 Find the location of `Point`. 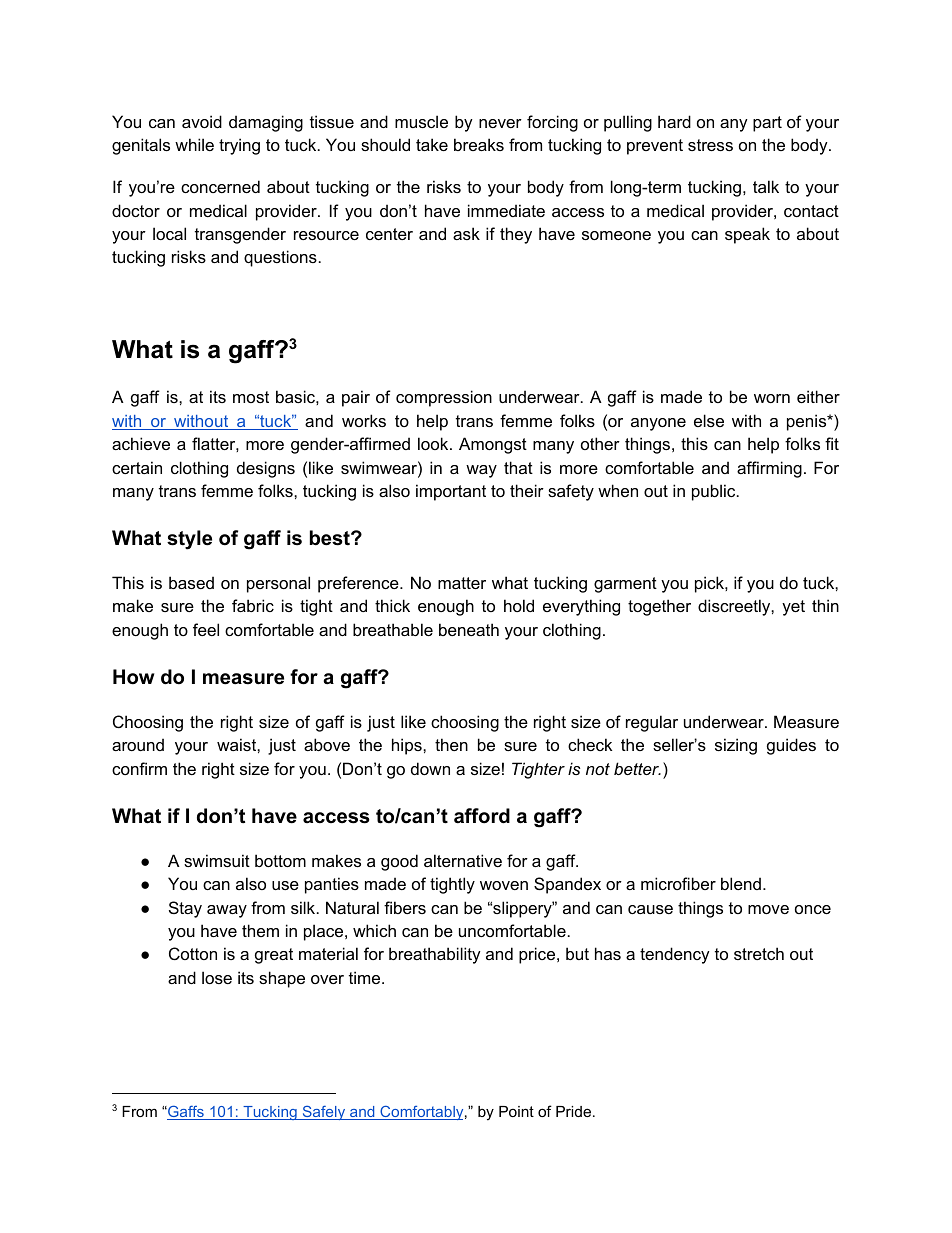

Point is located at coordinates (516, 1111).
